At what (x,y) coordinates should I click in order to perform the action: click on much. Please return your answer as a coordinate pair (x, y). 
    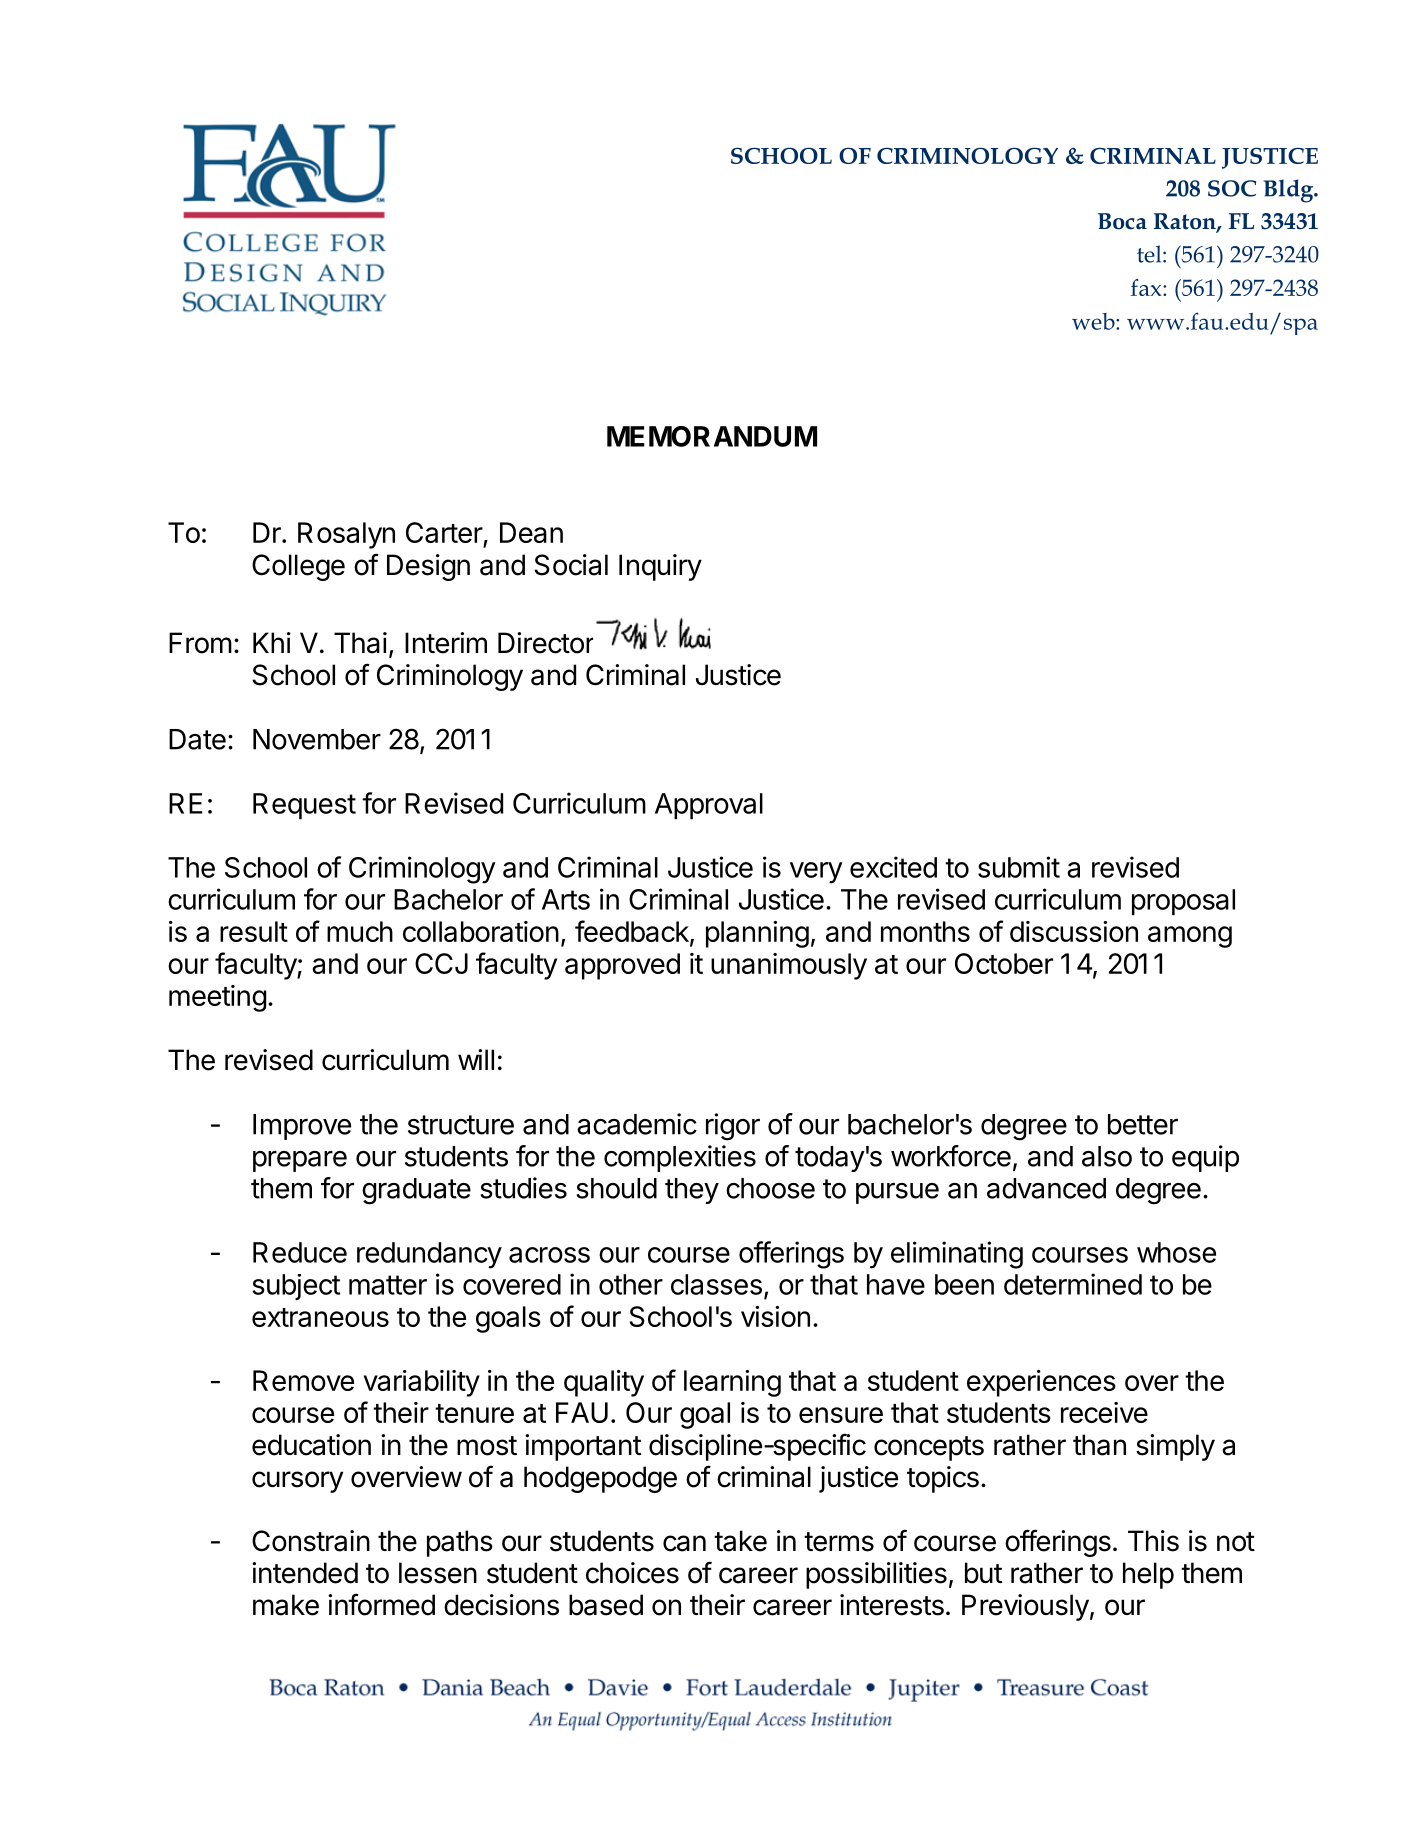
    Looking at the image, I should click on (360, 931).
